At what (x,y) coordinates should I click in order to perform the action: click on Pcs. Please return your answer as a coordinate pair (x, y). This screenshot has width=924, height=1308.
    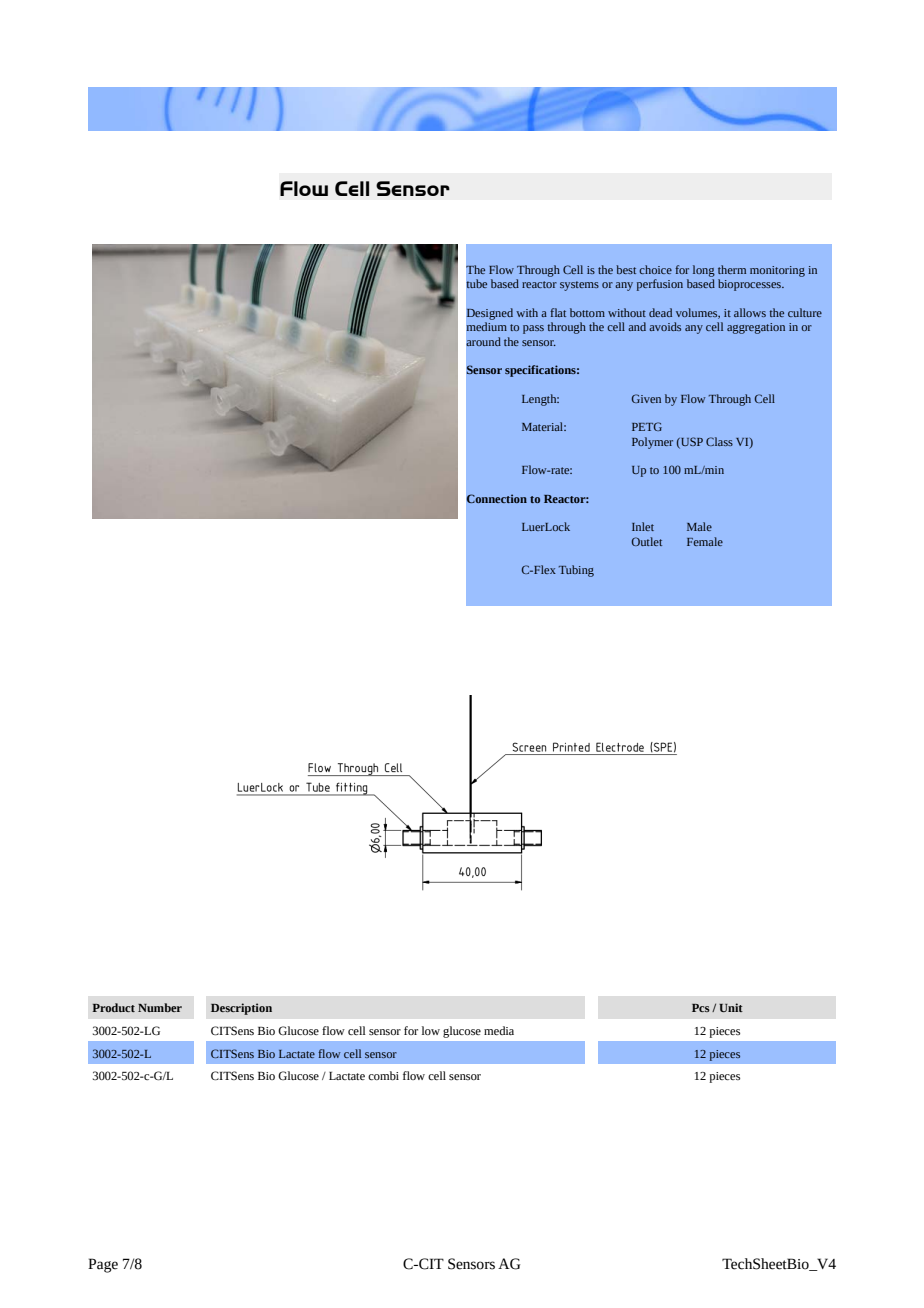
    Looking at the image, I should click on (701, 1008).
